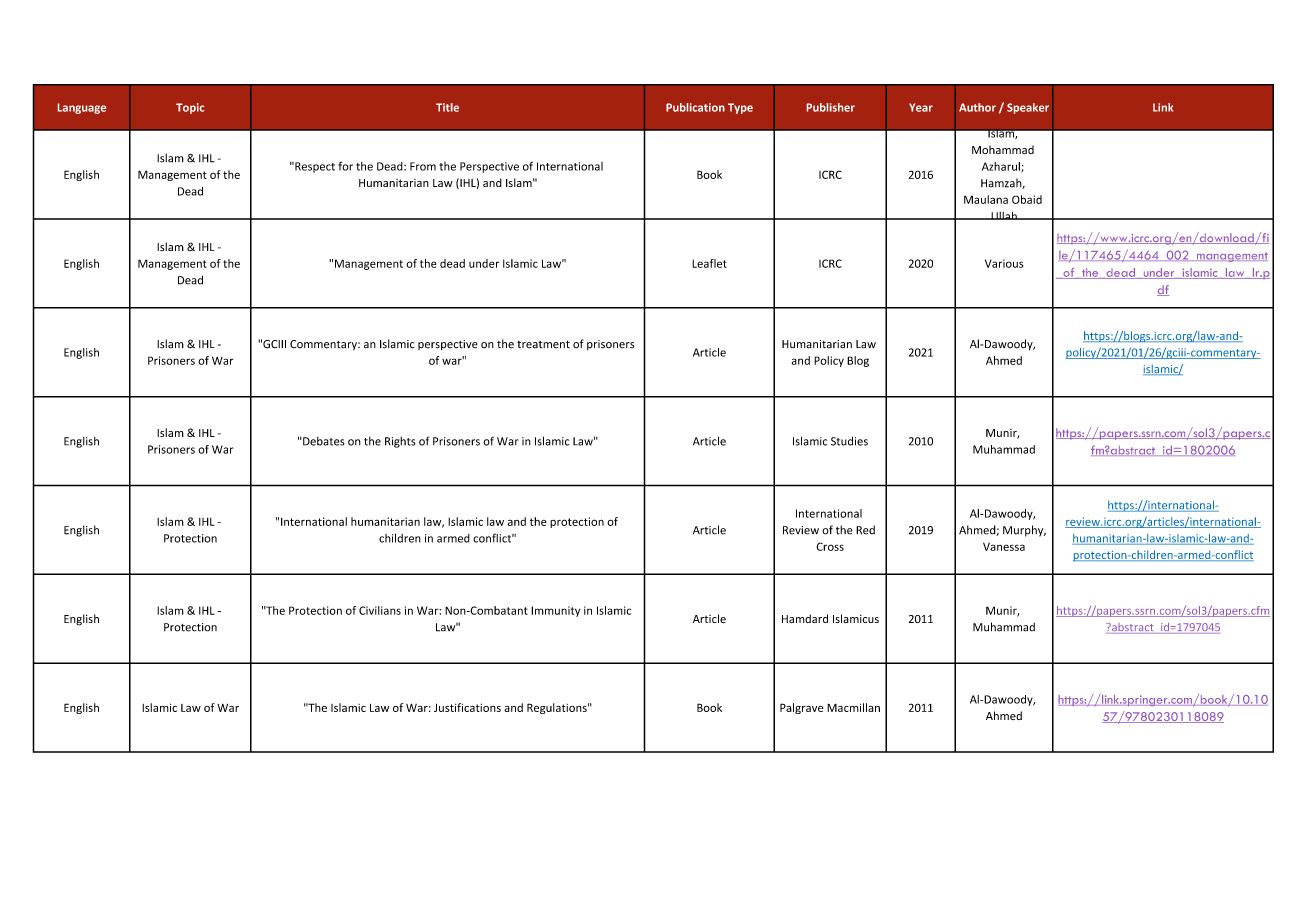  Describe the element at coordinates (543, 344) in the document. I see `treatment` at that location.
